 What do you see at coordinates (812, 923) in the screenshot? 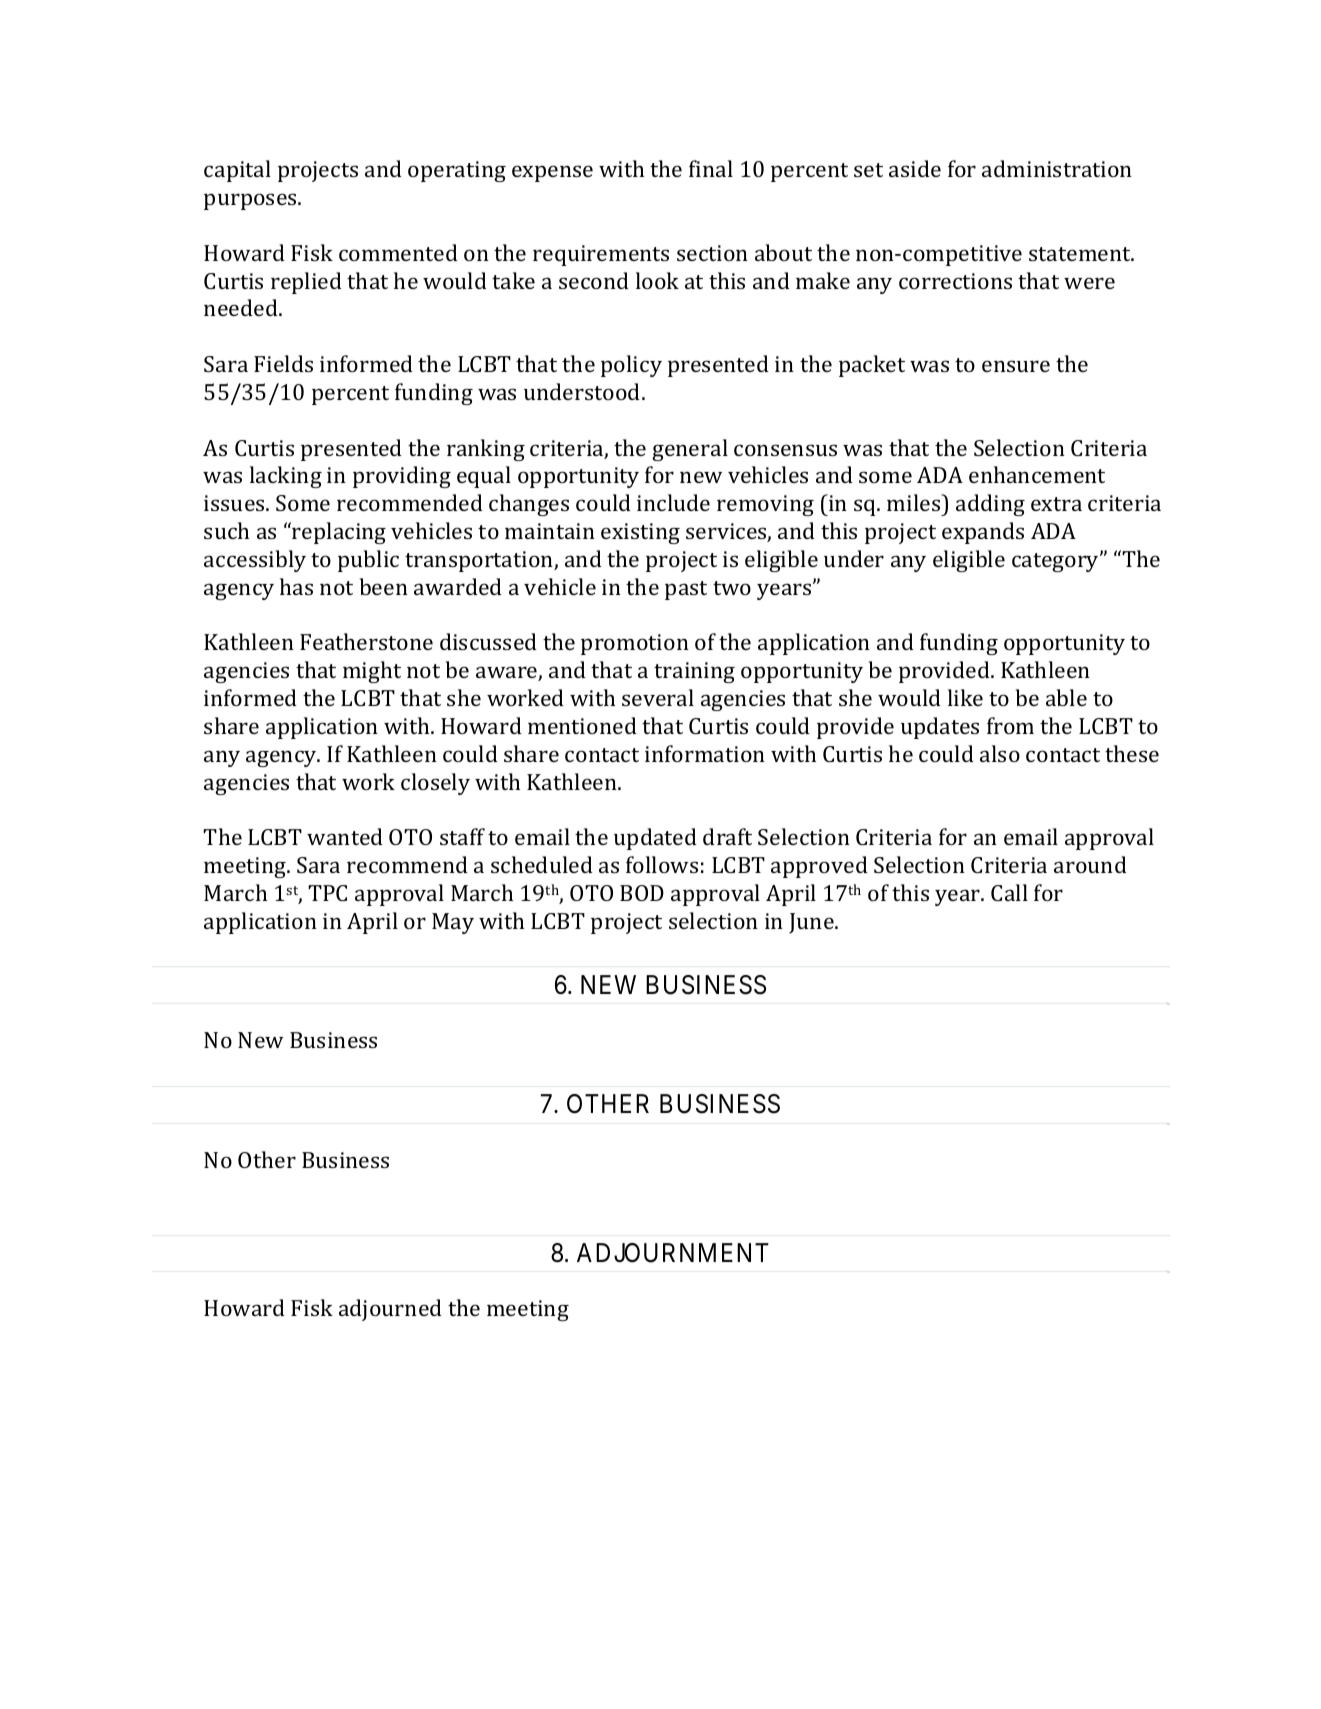
I see `June` at bounding box center [812, 923].
